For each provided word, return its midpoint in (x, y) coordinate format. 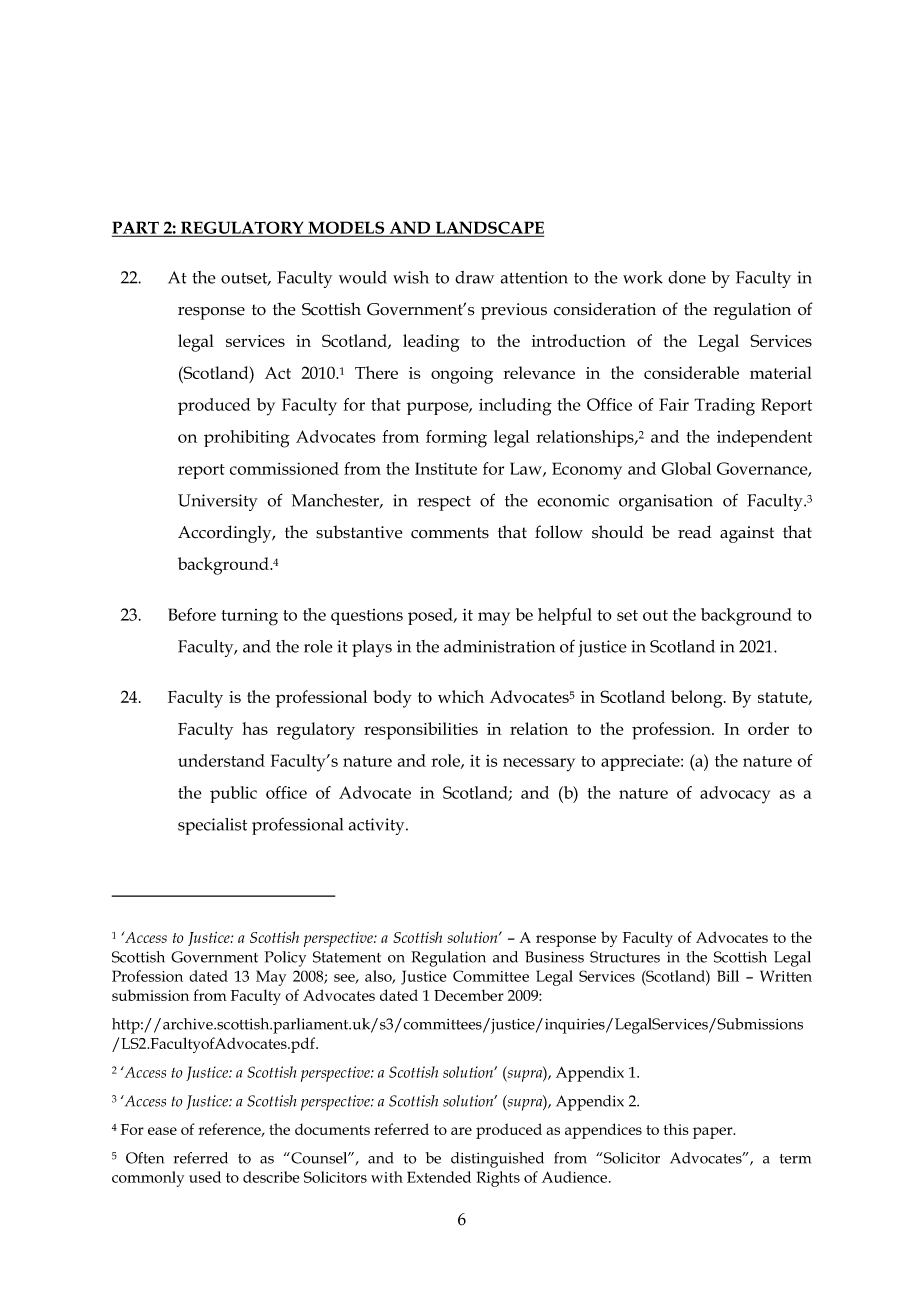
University (218, 502)
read (695, 532)
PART (137, 228)
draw (474, 277)
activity (377, 826)
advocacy (735, 795)
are (461, 1131)
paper (714, 1133)
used (205, 1177)
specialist (212, 826)
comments (450, 533)
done (687, 277)
